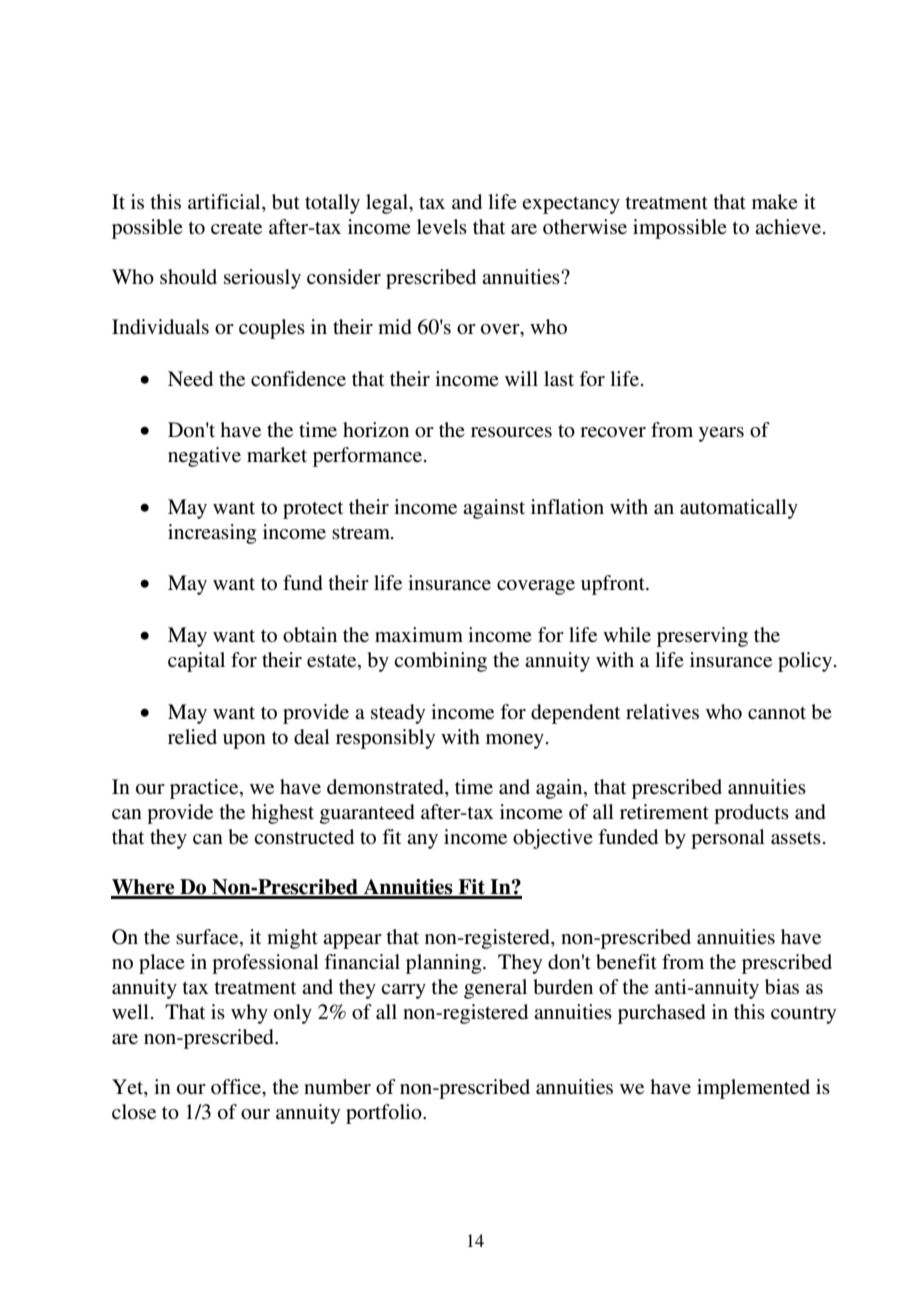 This screenshot has height=1308, width=924. Describe the element at coordinates (196, 662) in the screenshot. I see `capital` at that location.
